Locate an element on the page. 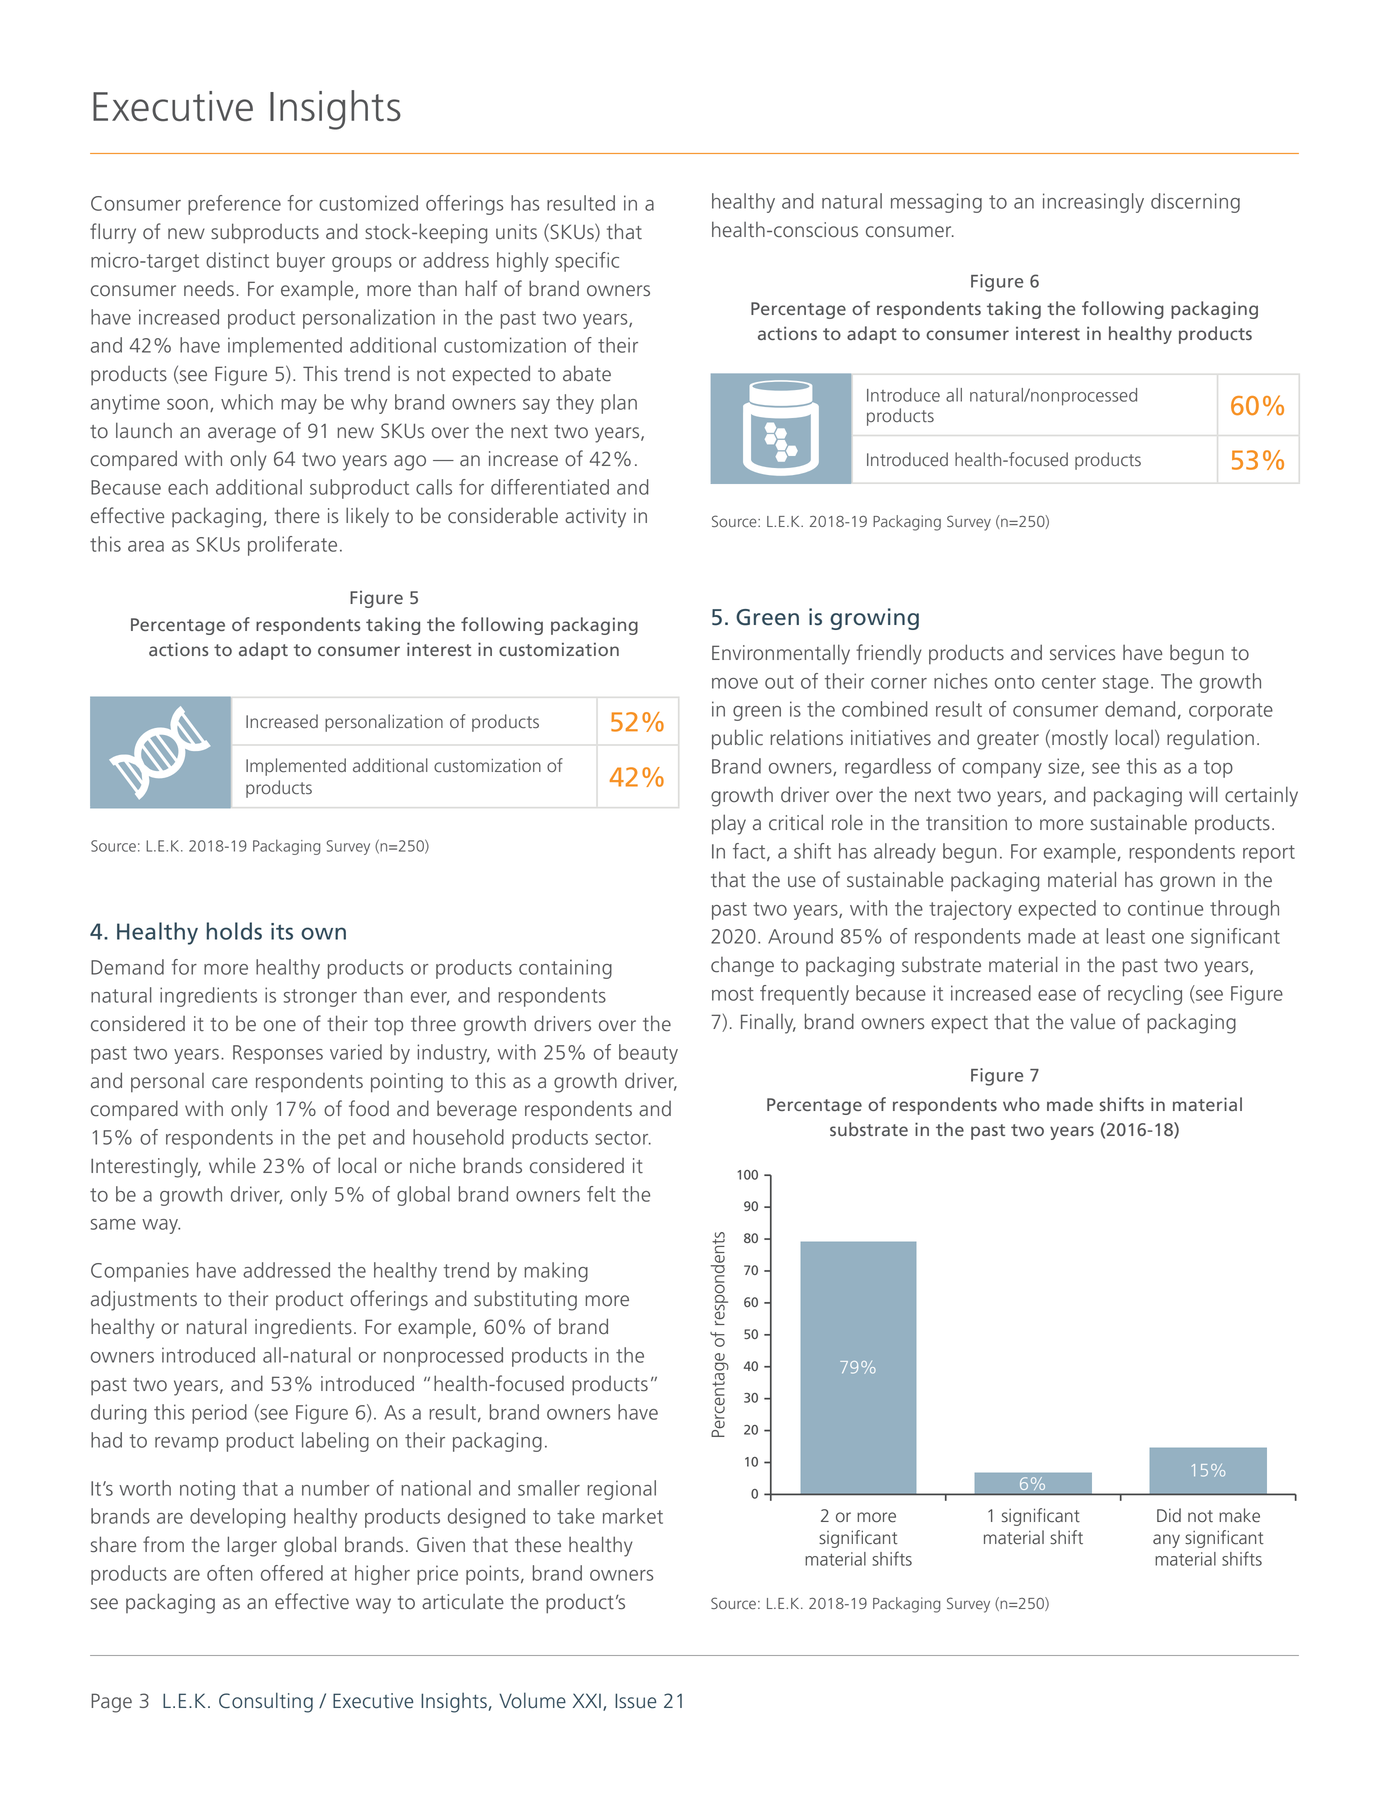 This document has width=1389, height=1798. making is located at coordinates (556, 1272).
